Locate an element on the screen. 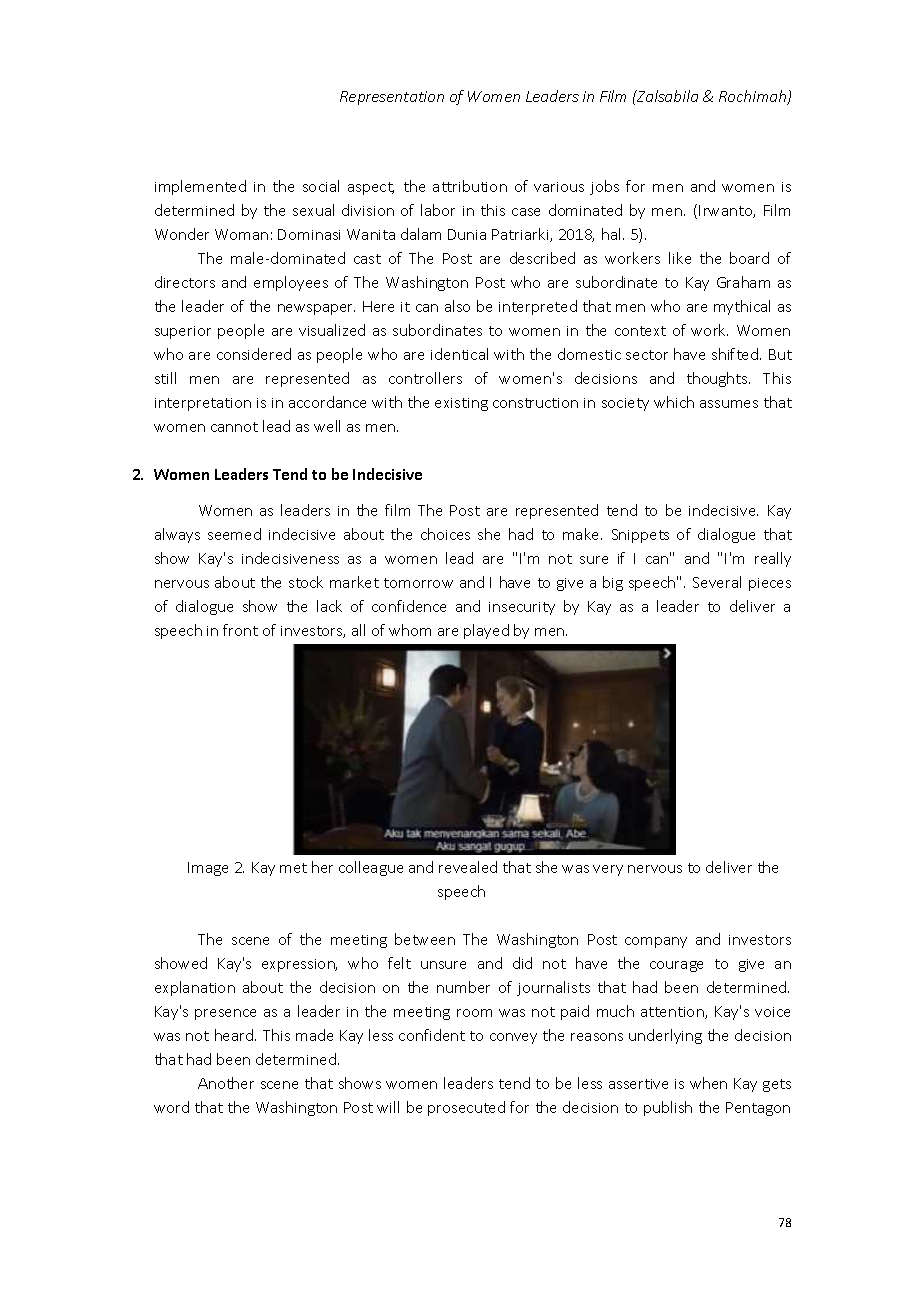 The height and width of the screenshot is (1308, 924). Another is located at coordinates (226, 1083).
